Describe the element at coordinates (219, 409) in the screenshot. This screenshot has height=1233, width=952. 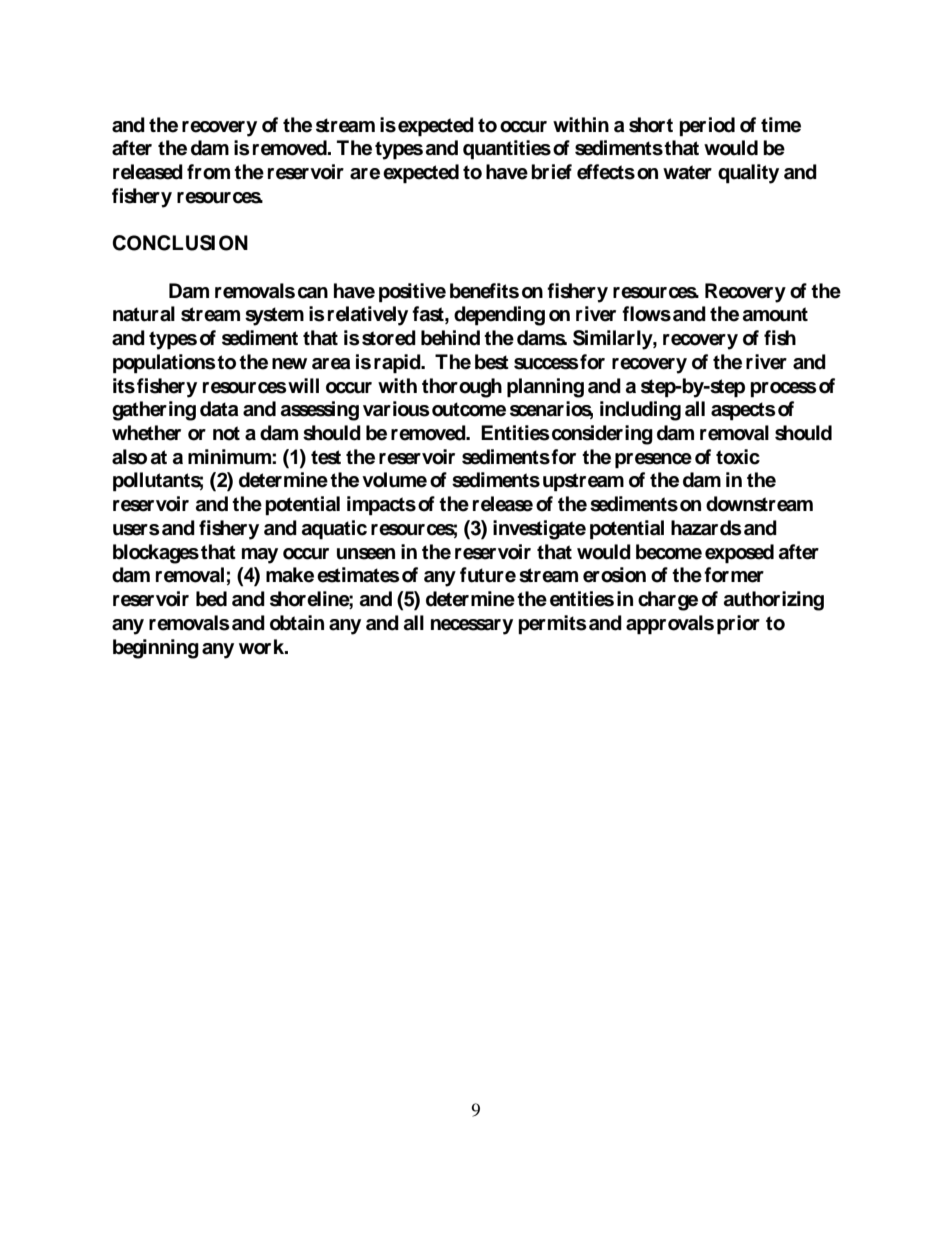
I see `data` at that location.
